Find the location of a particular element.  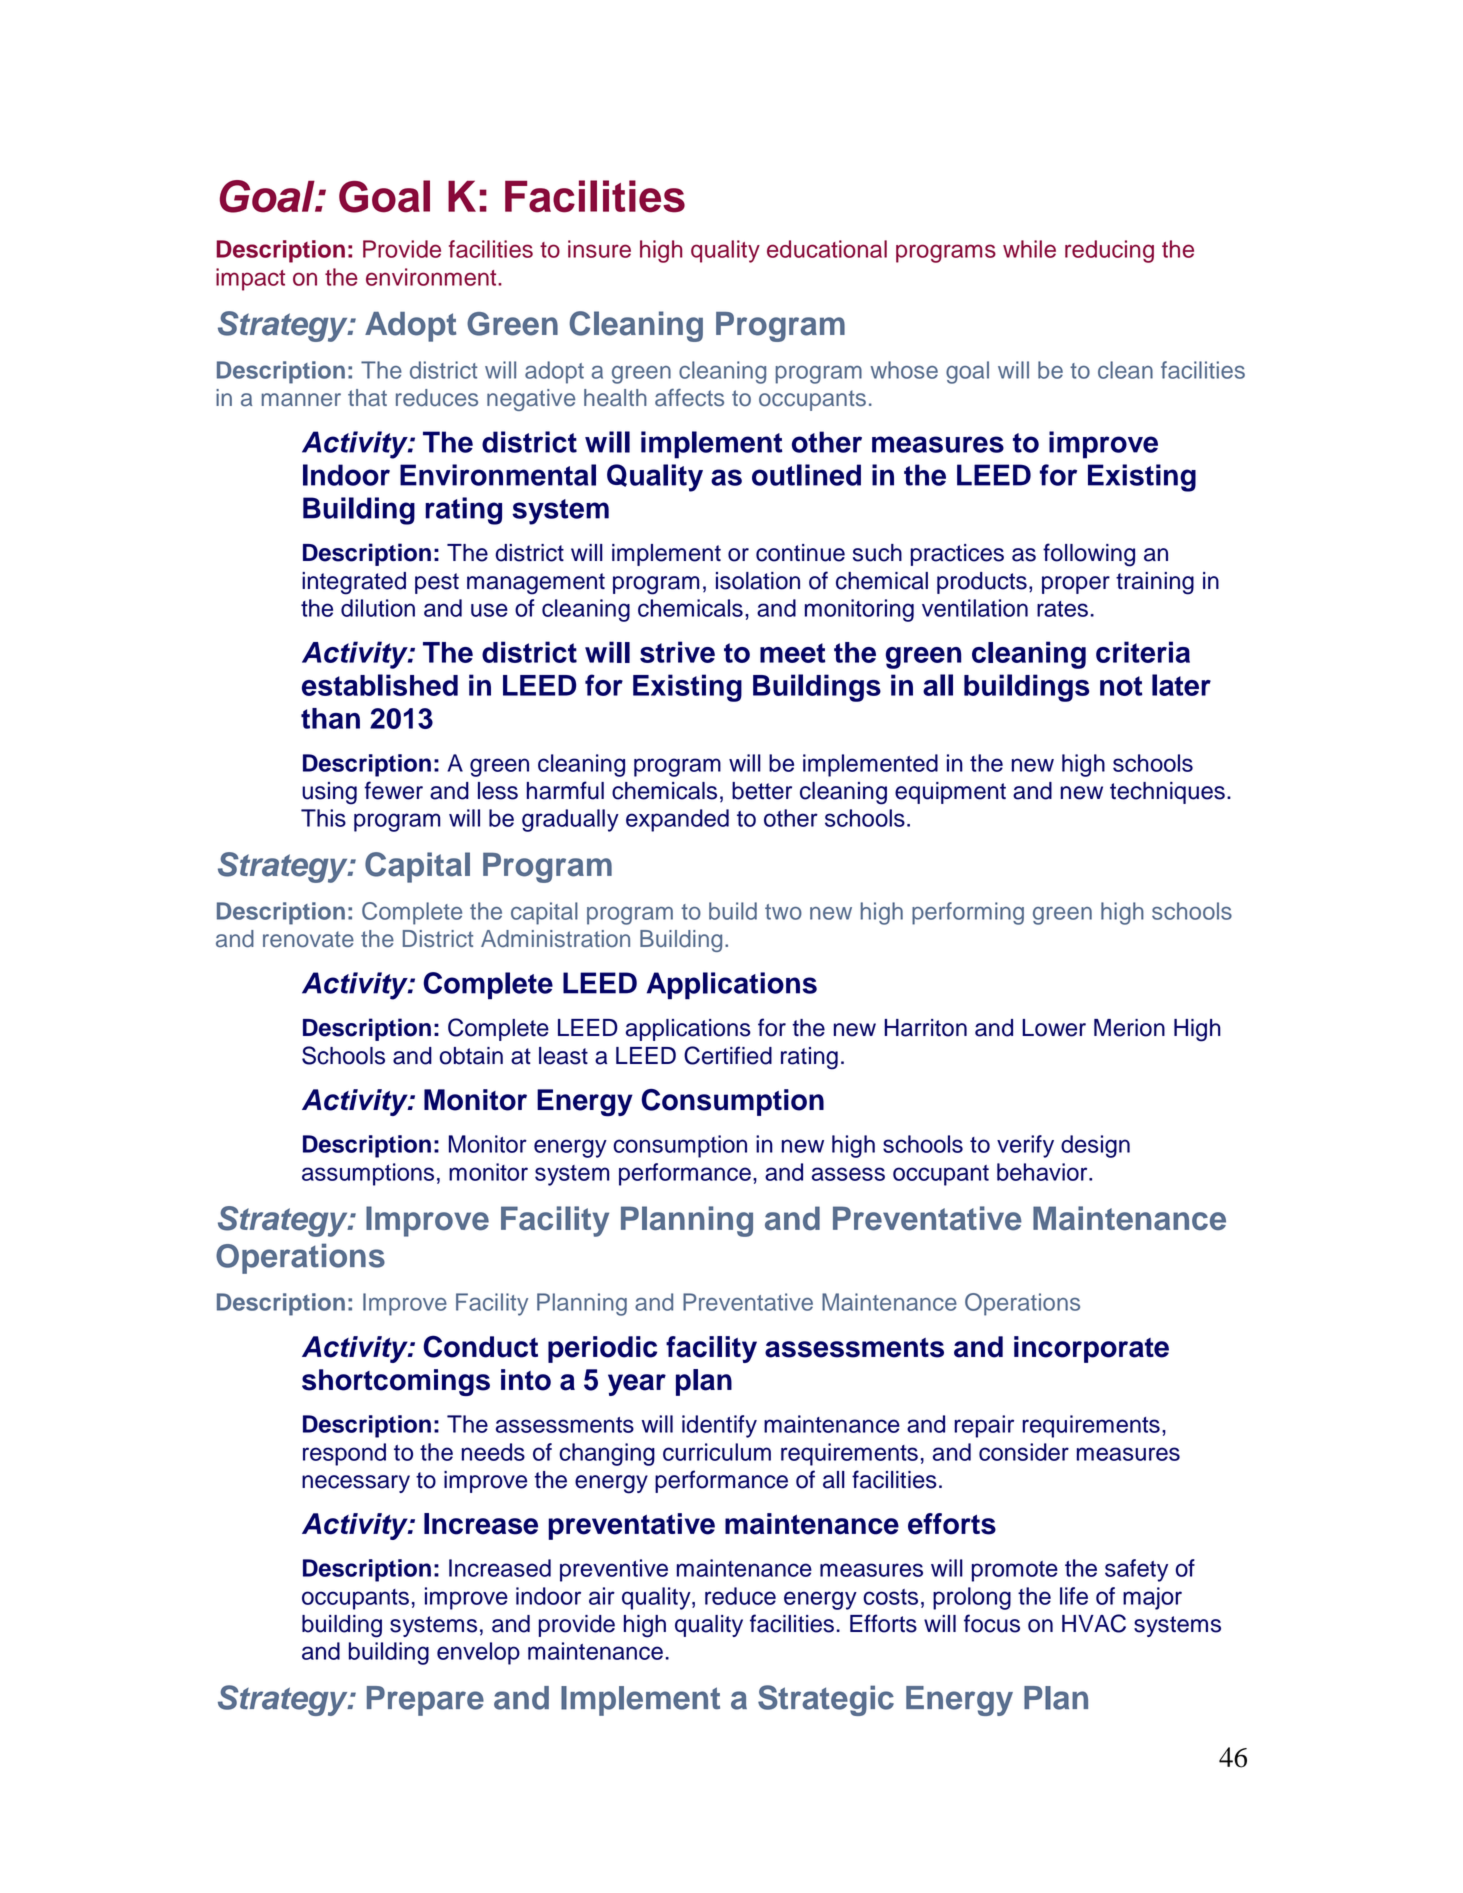

Prepare is located at coordinates (425, 1701).
